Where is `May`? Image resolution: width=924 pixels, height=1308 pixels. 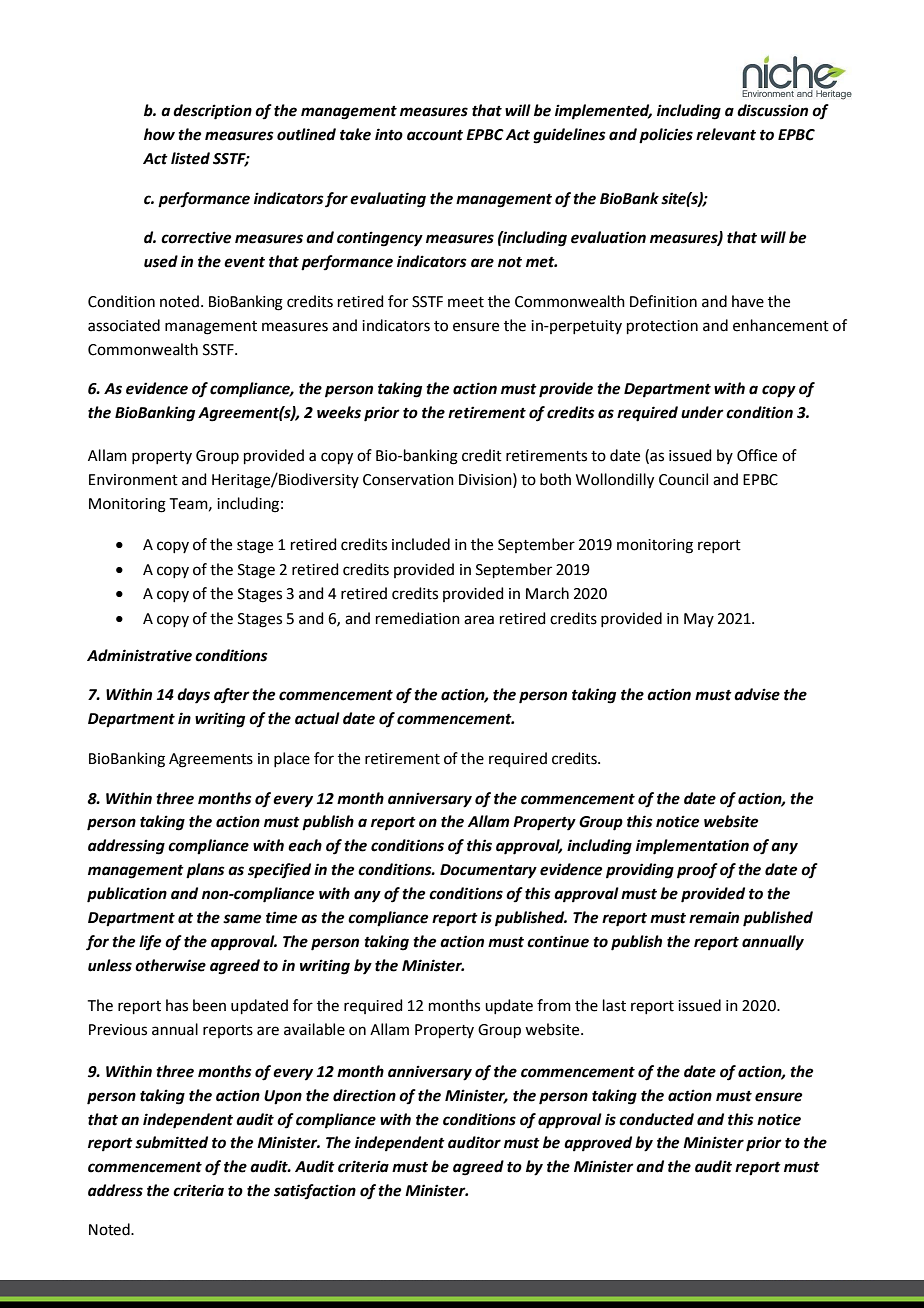
May is located at coordinates (699, 620).
